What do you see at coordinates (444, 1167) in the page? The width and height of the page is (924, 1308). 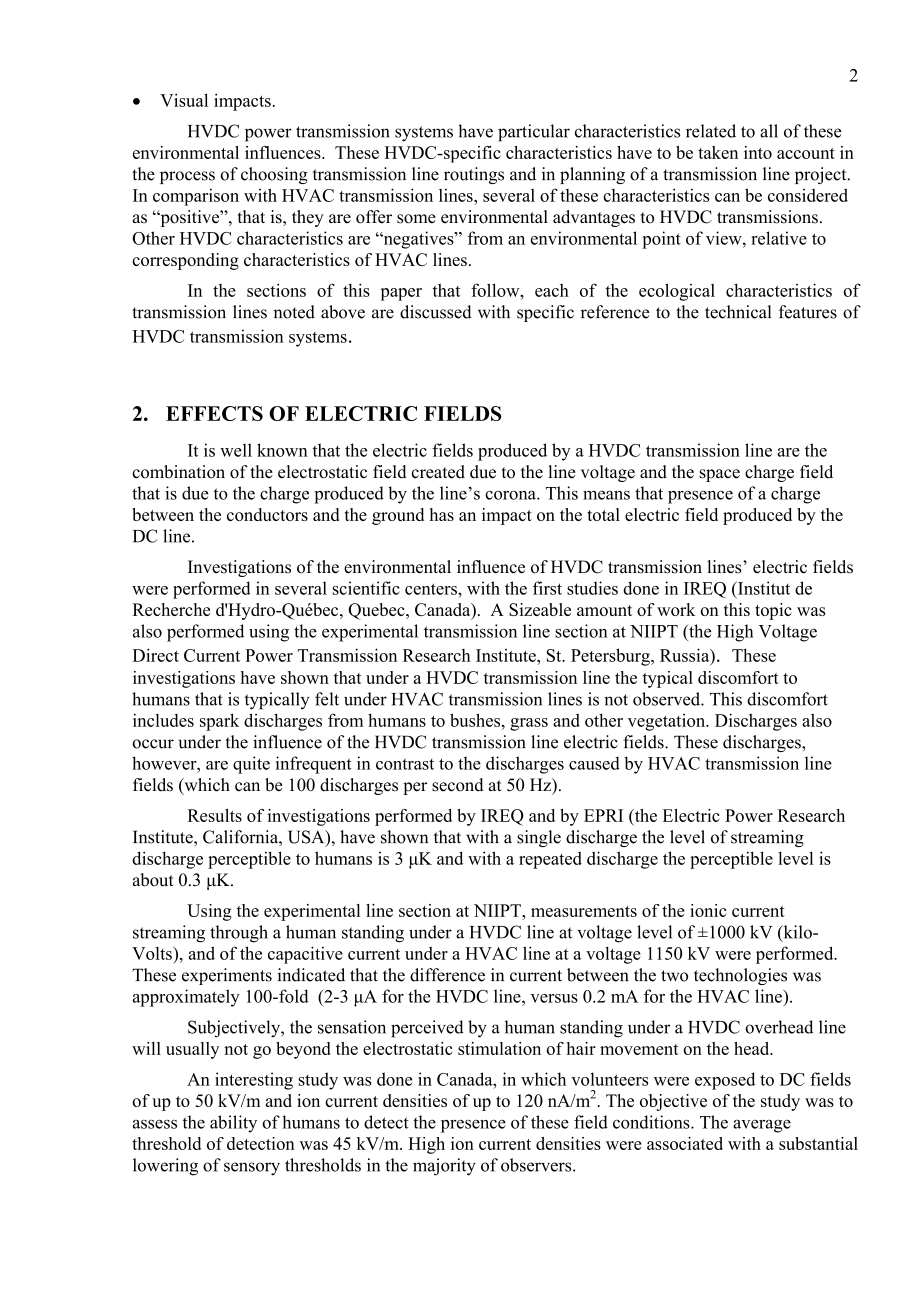 I see `majority` at bounding box center [444, 1167].
